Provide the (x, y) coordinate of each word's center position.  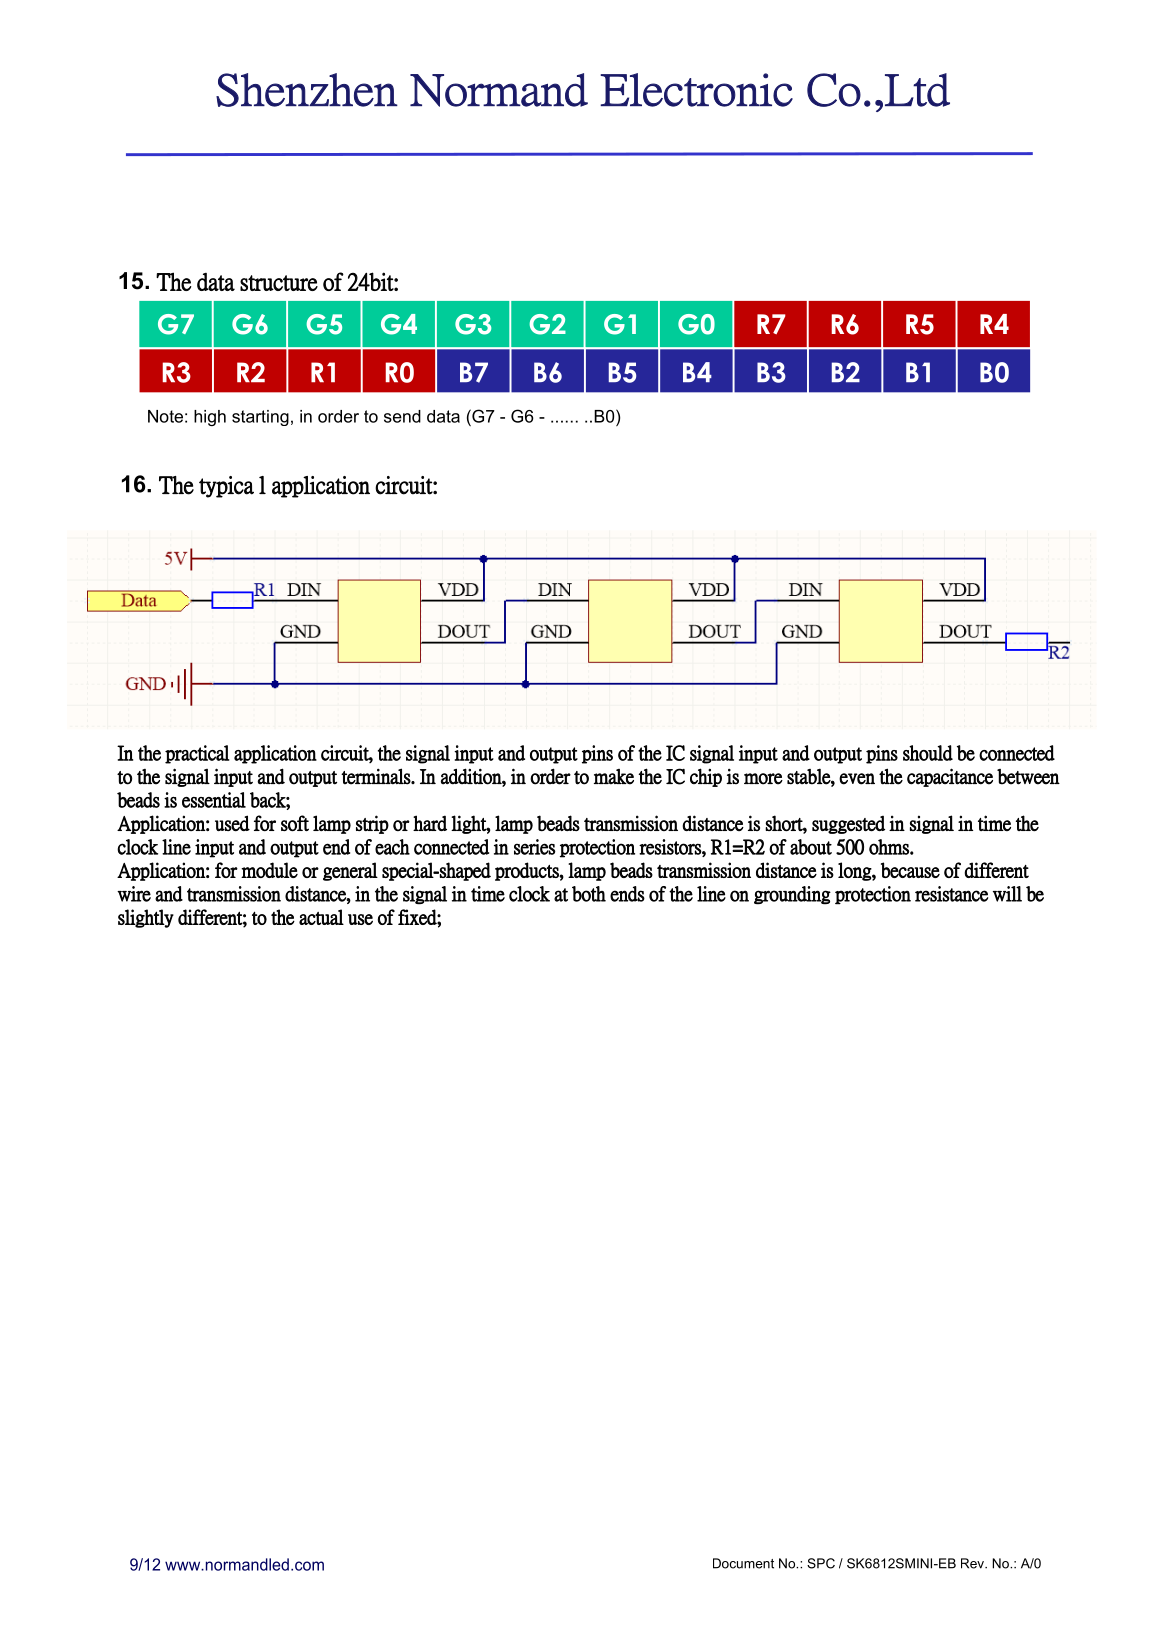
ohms (890, 847)
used (232, 823)
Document (743, 1563)
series (535, 847)
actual (321, 917)
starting (260, 418)
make (614, 777)
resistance (951, 894)
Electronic (696, 90)
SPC (821, 1563)
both (589, 894)
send (402, 416)
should (928, 753)
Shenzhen (307, 90)
